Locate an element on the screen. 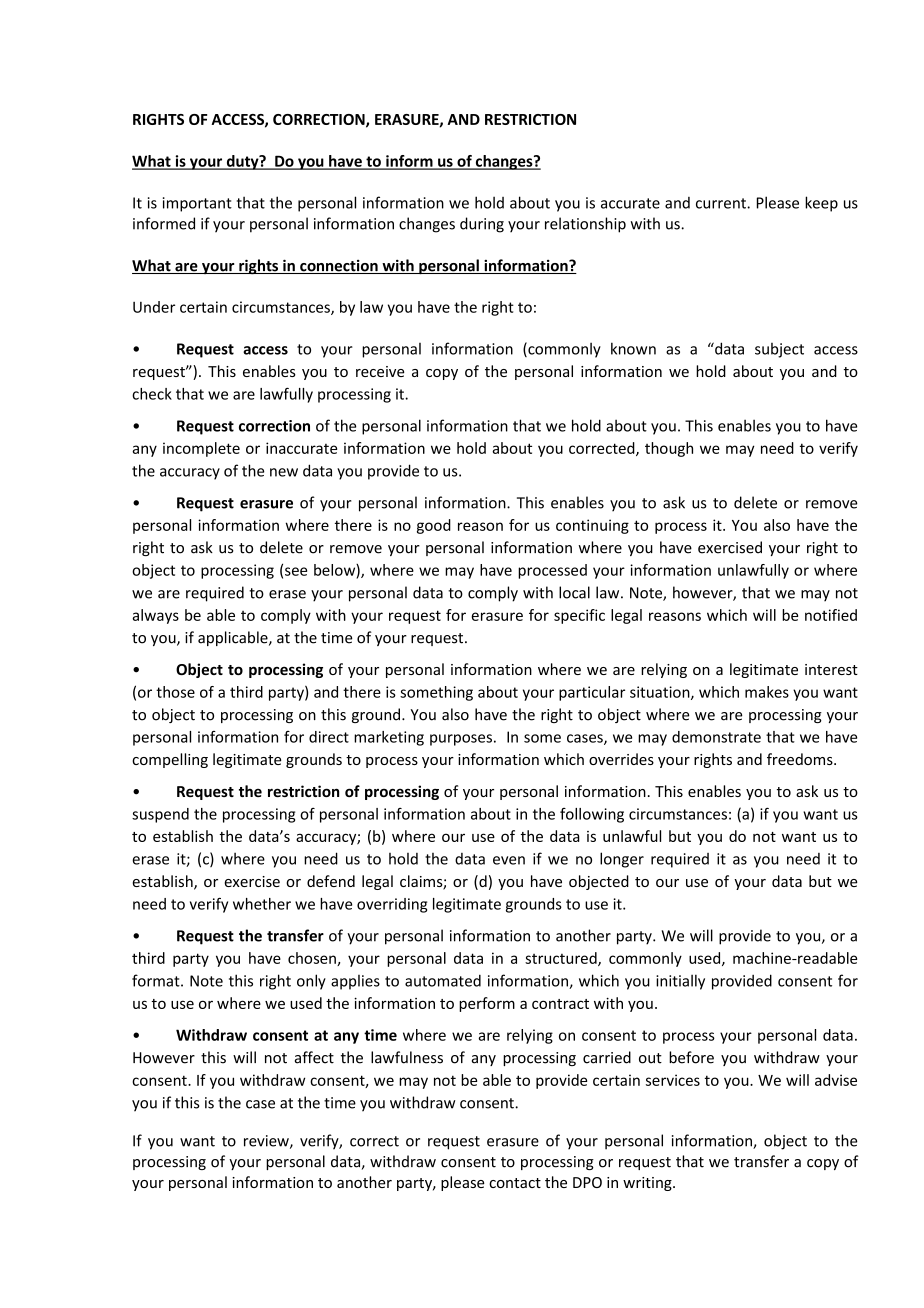  affect is located at coordinates (314, 1057).
